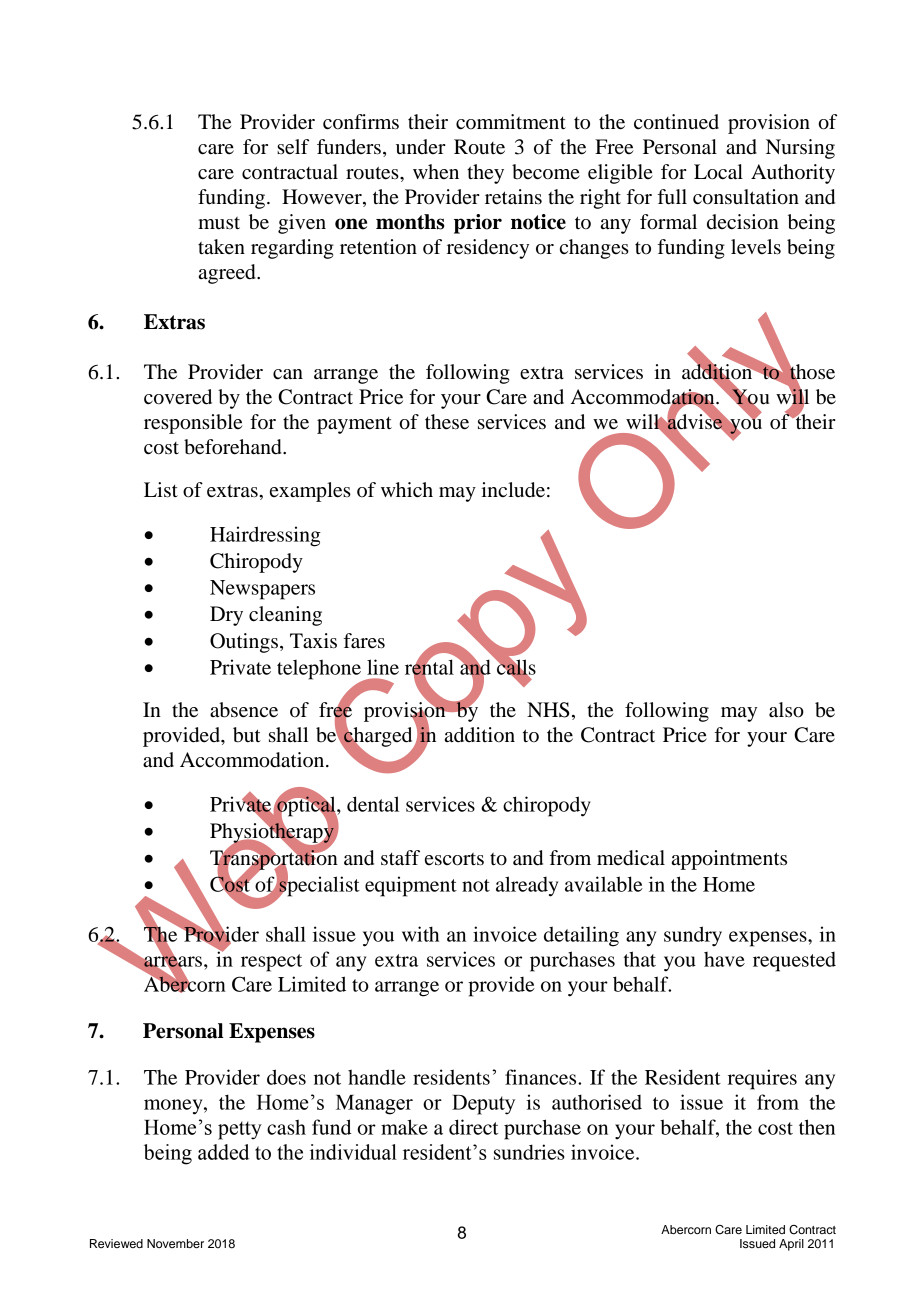 The height and width of the screenshot is (1308, 924). Describe the element at coordinates (485, 174) in the screenshot. I see `they` at that location.
